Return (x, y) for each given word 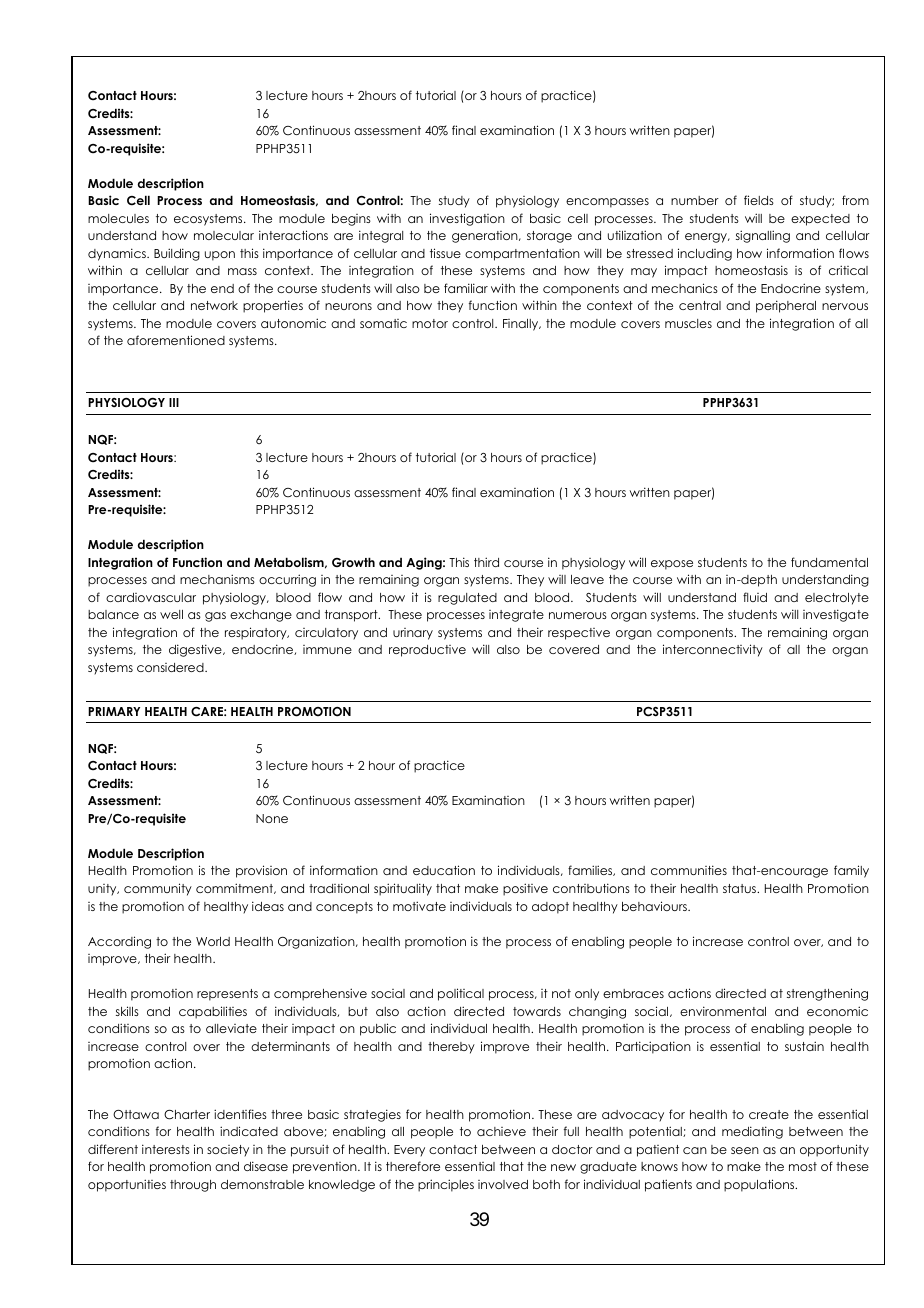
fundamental (829, 562)
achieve (501, 1131)
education (444, 870)
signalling (763, 236)
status (740, 888)
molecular (224, 235)
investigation (467, 219)
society (228, 1151)
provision (261, 871)
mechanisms (217, 579)
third (486, 562)
